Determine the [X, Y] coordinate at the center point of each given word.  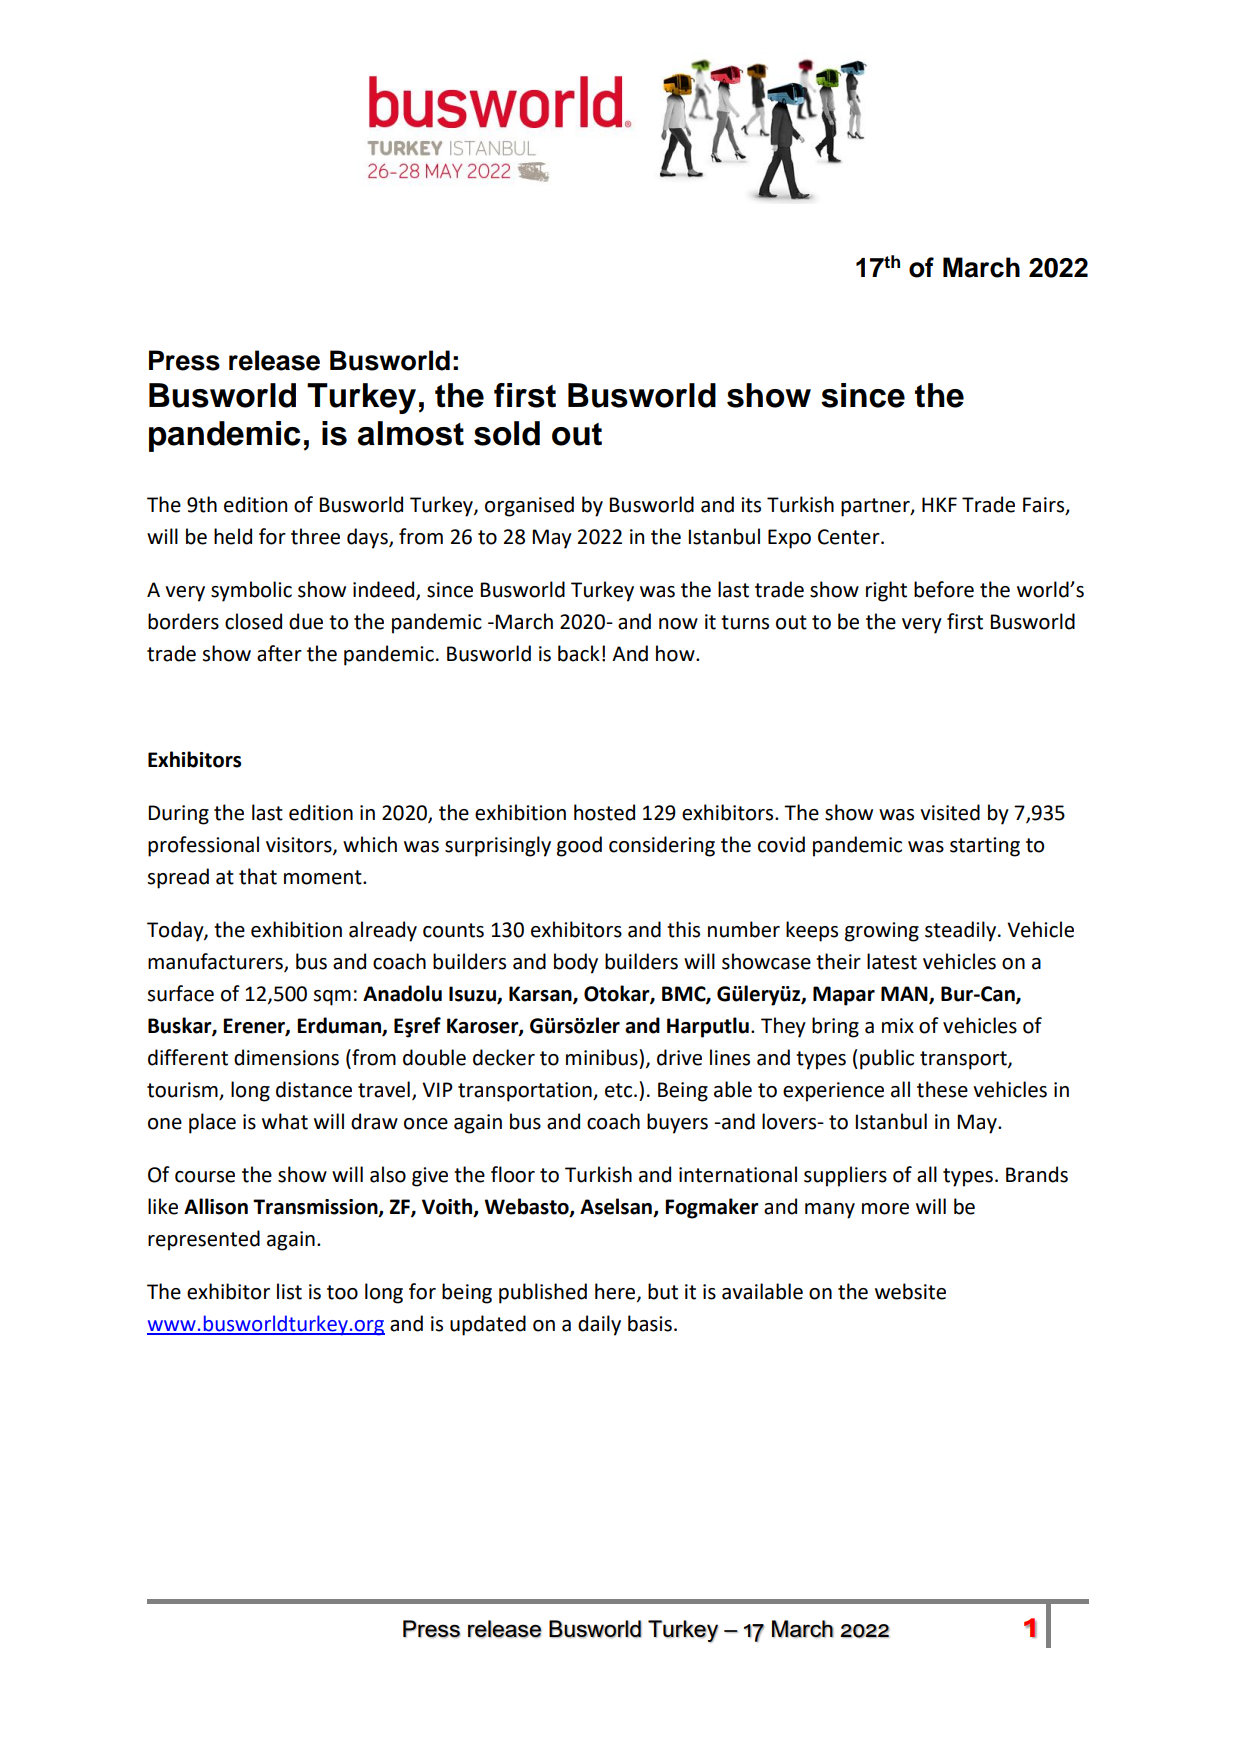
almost [411, 433]
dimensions [286, 1057]
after [279, 653]
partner [876, 507]
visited [950, 812]
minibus [603, 1057]
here [616, 1292]
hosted [604, 812]
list [289, 1291]
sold [507, 433]
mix [898, 1025]
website [910, 1291]
